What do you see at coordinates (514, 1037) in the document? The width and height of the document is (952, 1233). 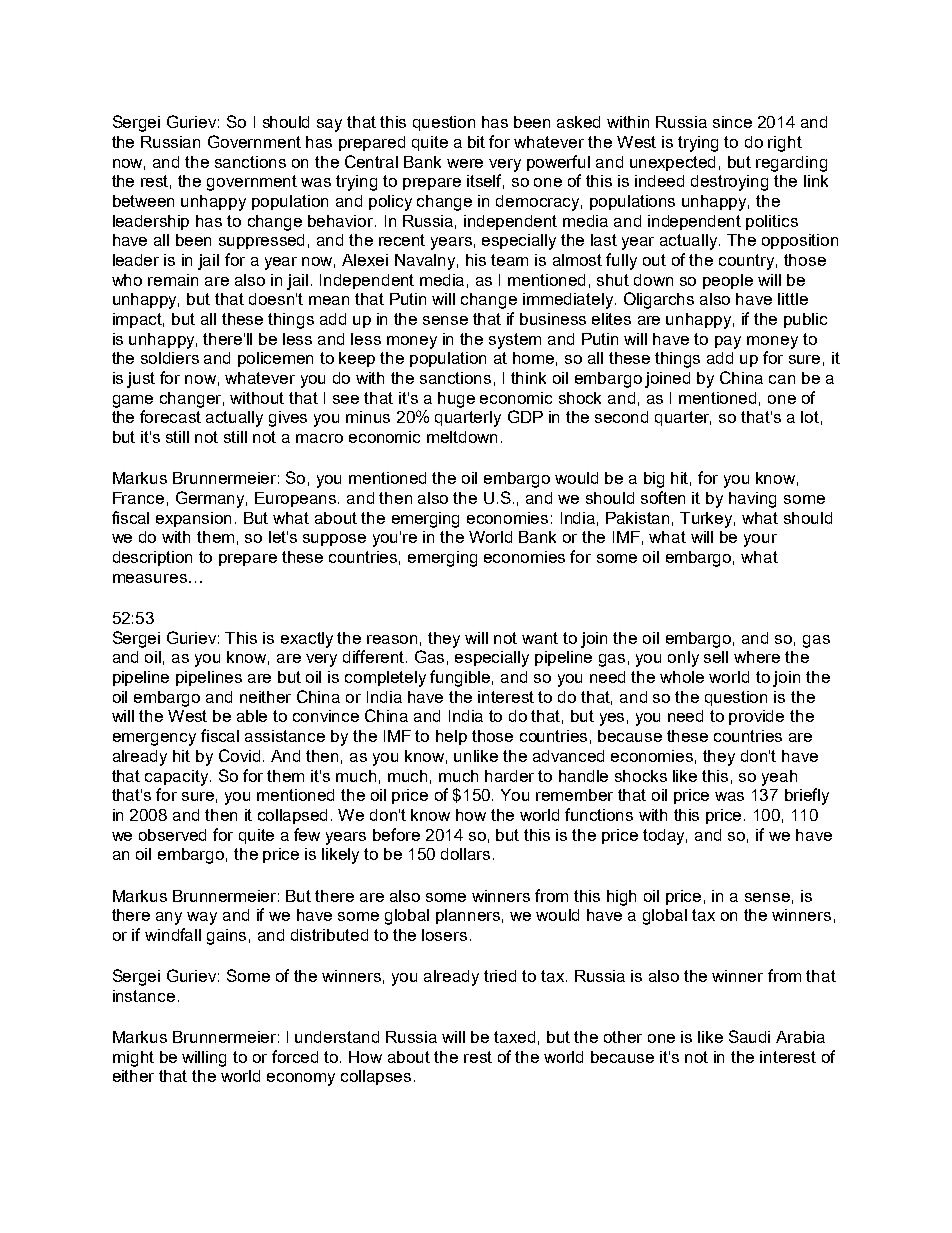 I see `taxed` at bounding box center [514, 1037].
